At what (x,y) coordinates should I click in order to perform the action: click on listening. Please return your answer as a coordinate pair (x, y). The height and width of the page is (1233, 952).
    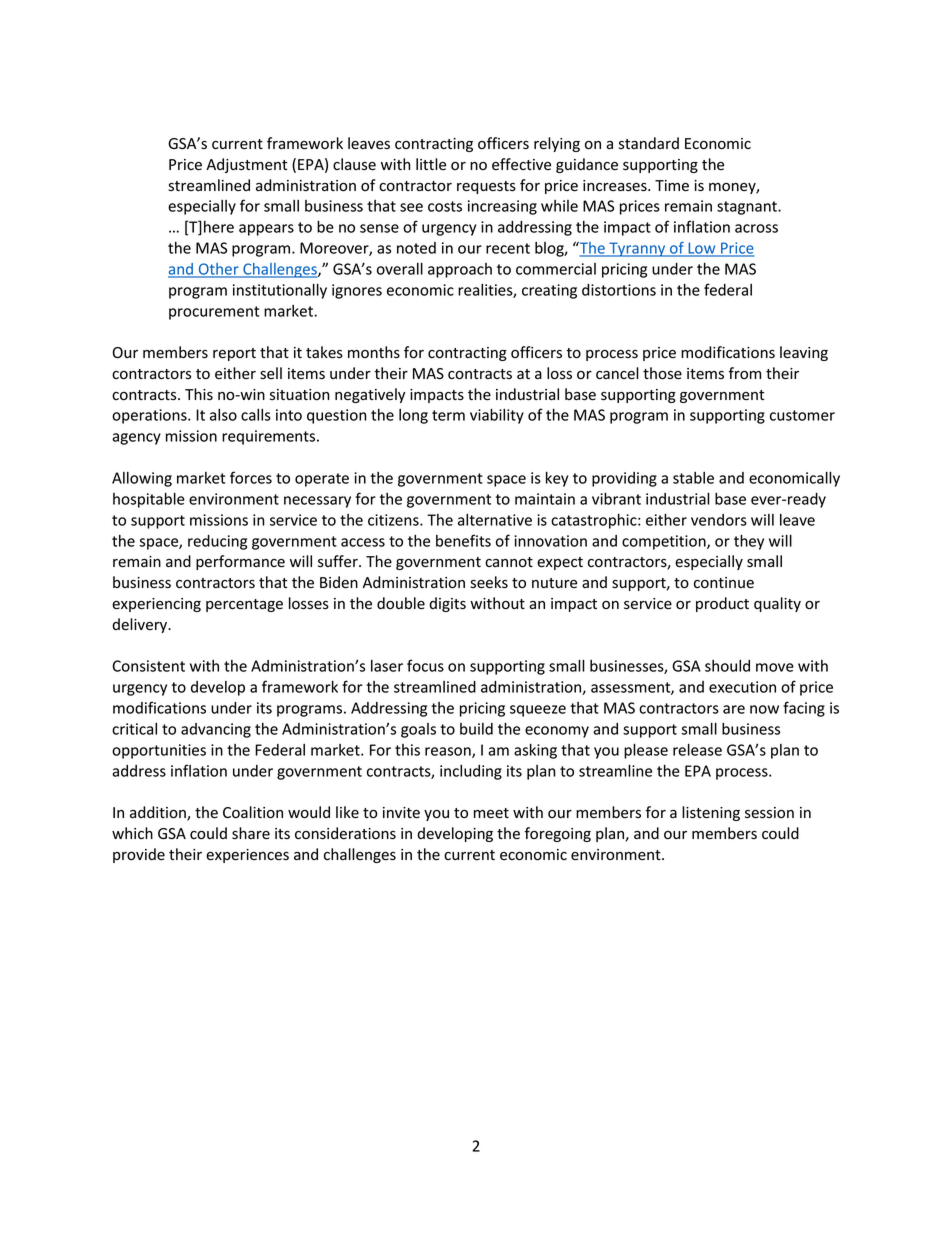
    Looking at the image, I should click on (711, 813).
